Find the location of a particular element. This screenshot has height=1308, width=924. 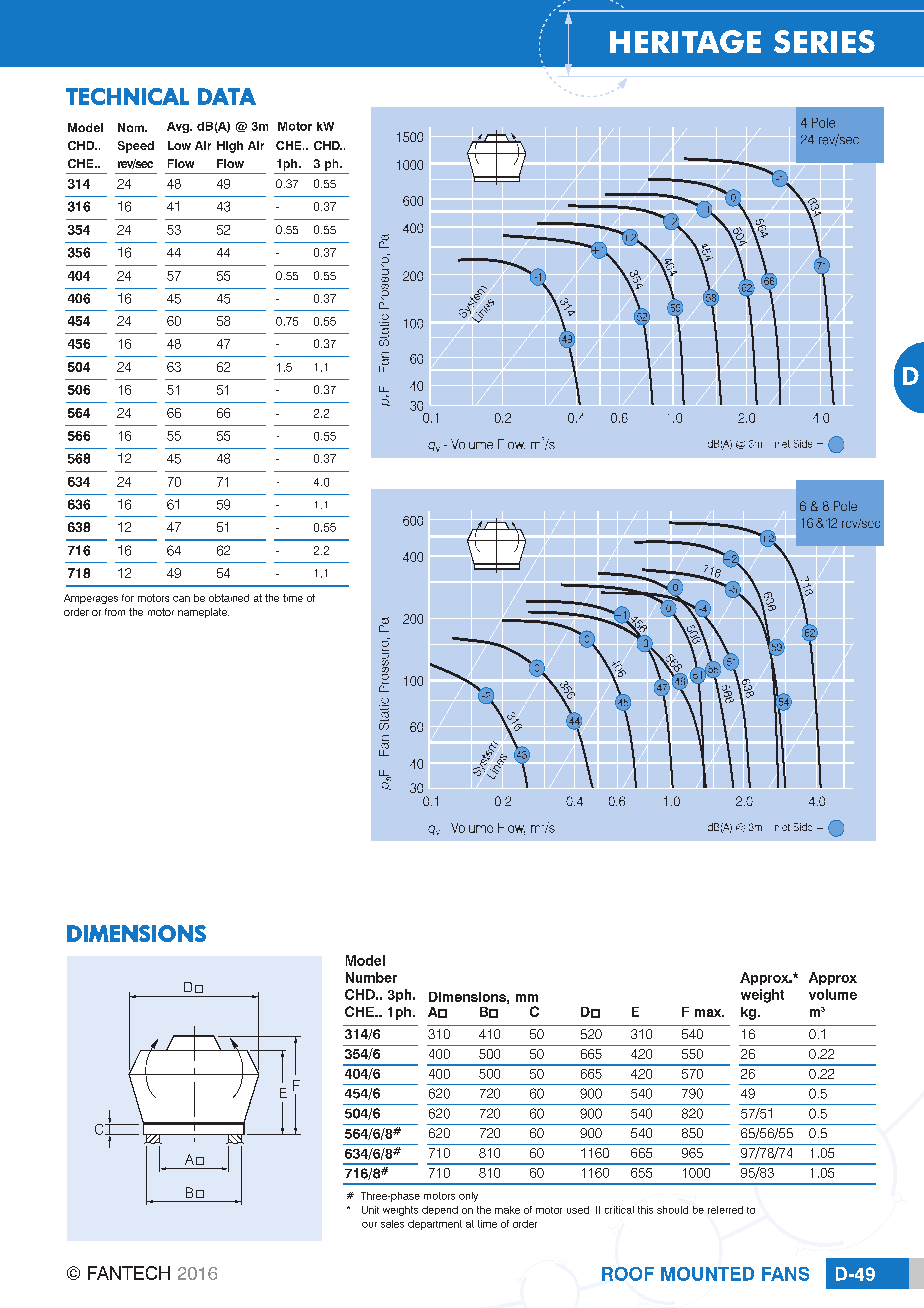

can is located at coordinates (181, 599).
